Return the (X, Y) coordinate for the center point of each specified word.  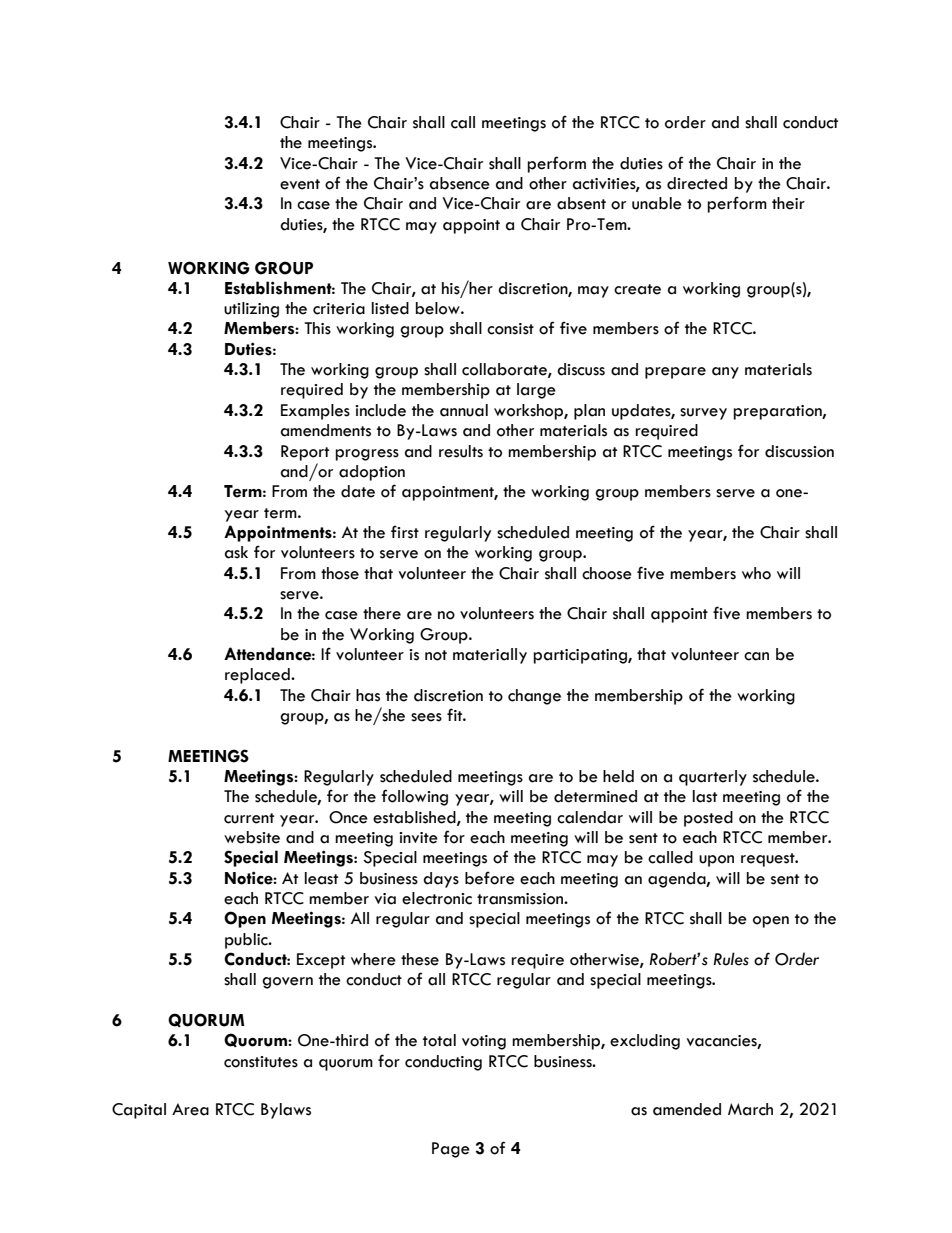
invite (418, 838)
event (300, 184)
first (405, 532)
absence (460, 183)
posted (708, 819)
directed (697, 183)
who (756, 573)
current (249, 818)
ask (236, 552)
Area (190, 1109)
